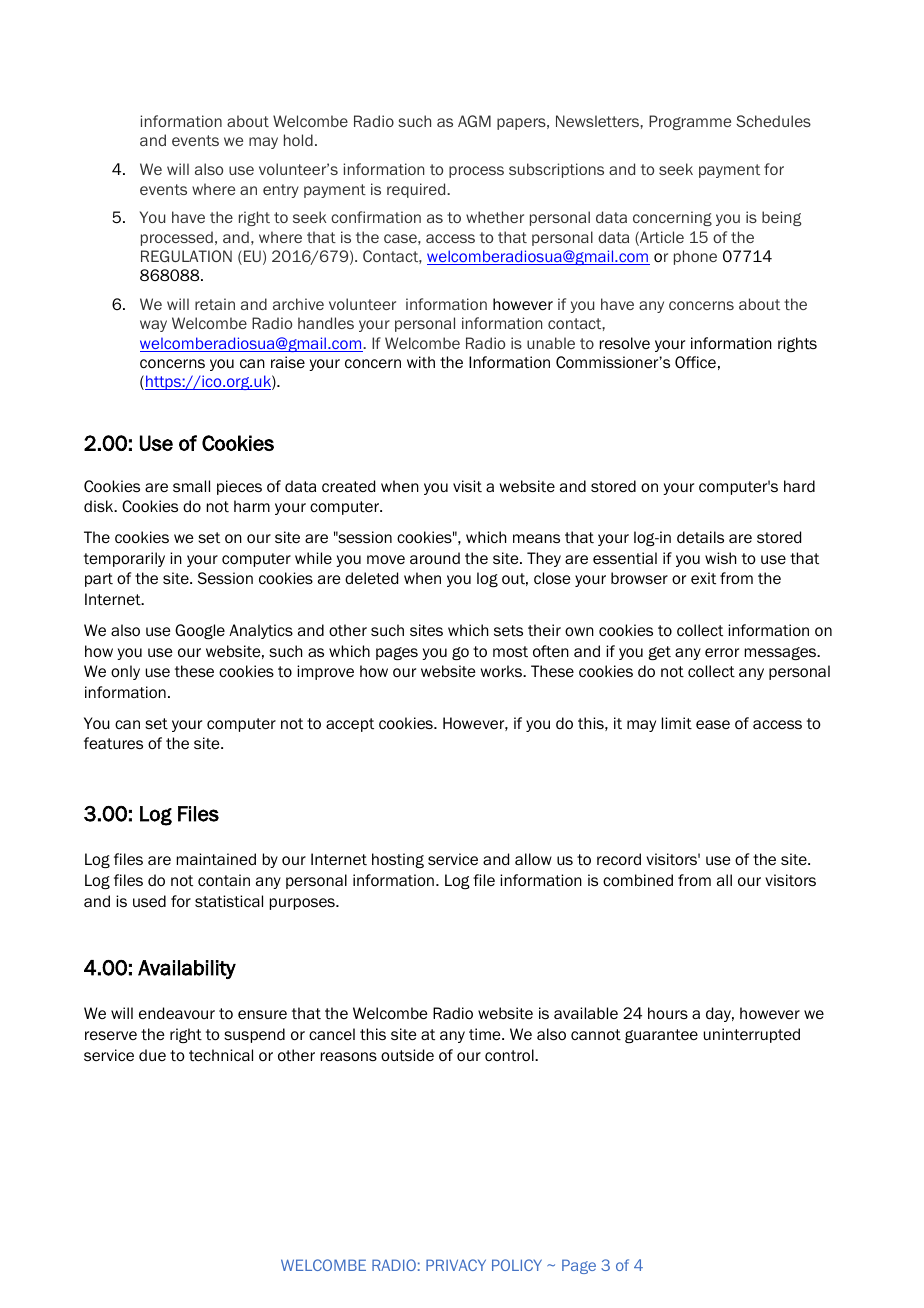  Describe the element at coordinates (486, 1034) in the screenshot. I see `time` at that location.
